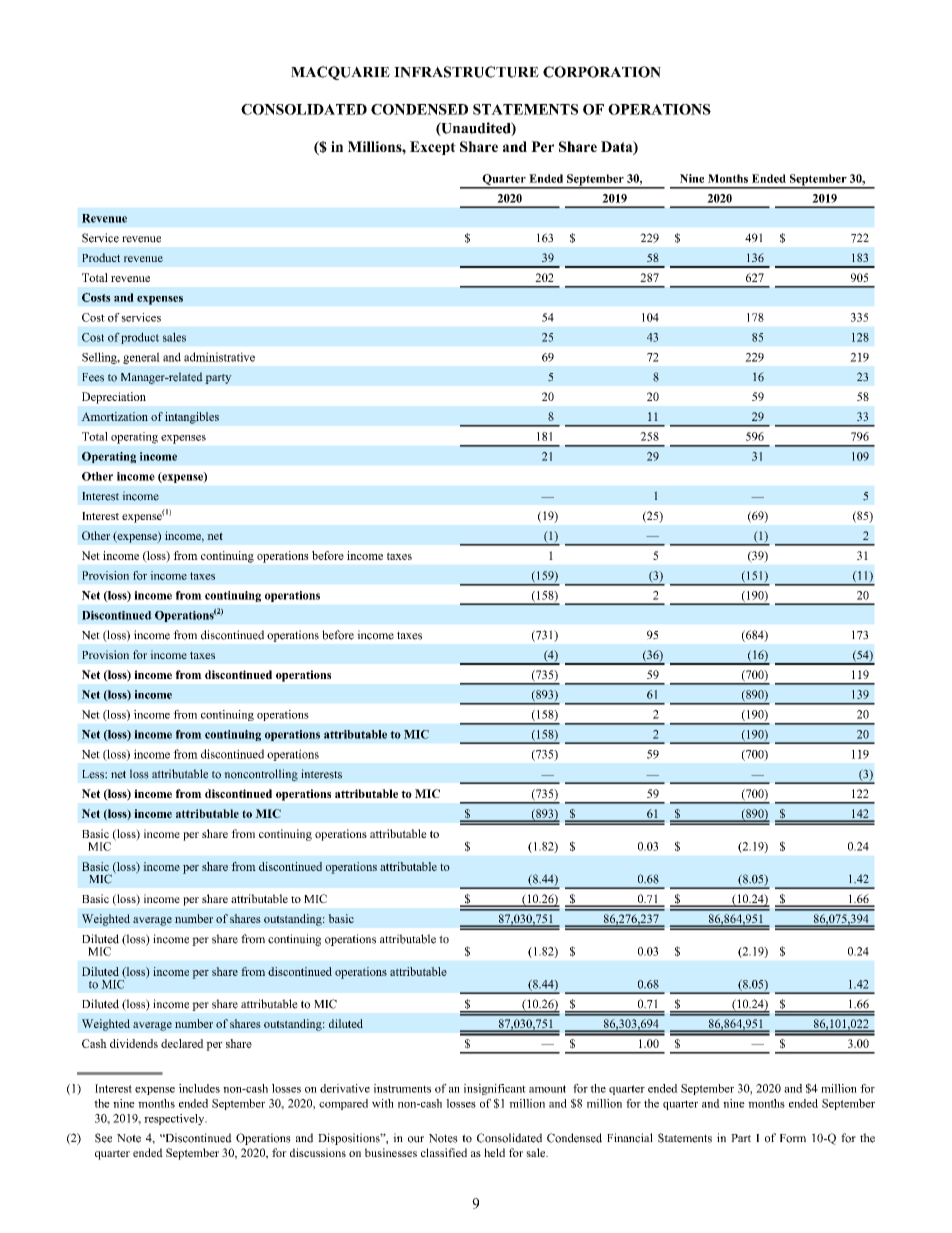 This image has height=1233, width=952. Describe the element at coordinates (340, 73) in the image. I see `MACQUARIE` at that location.
